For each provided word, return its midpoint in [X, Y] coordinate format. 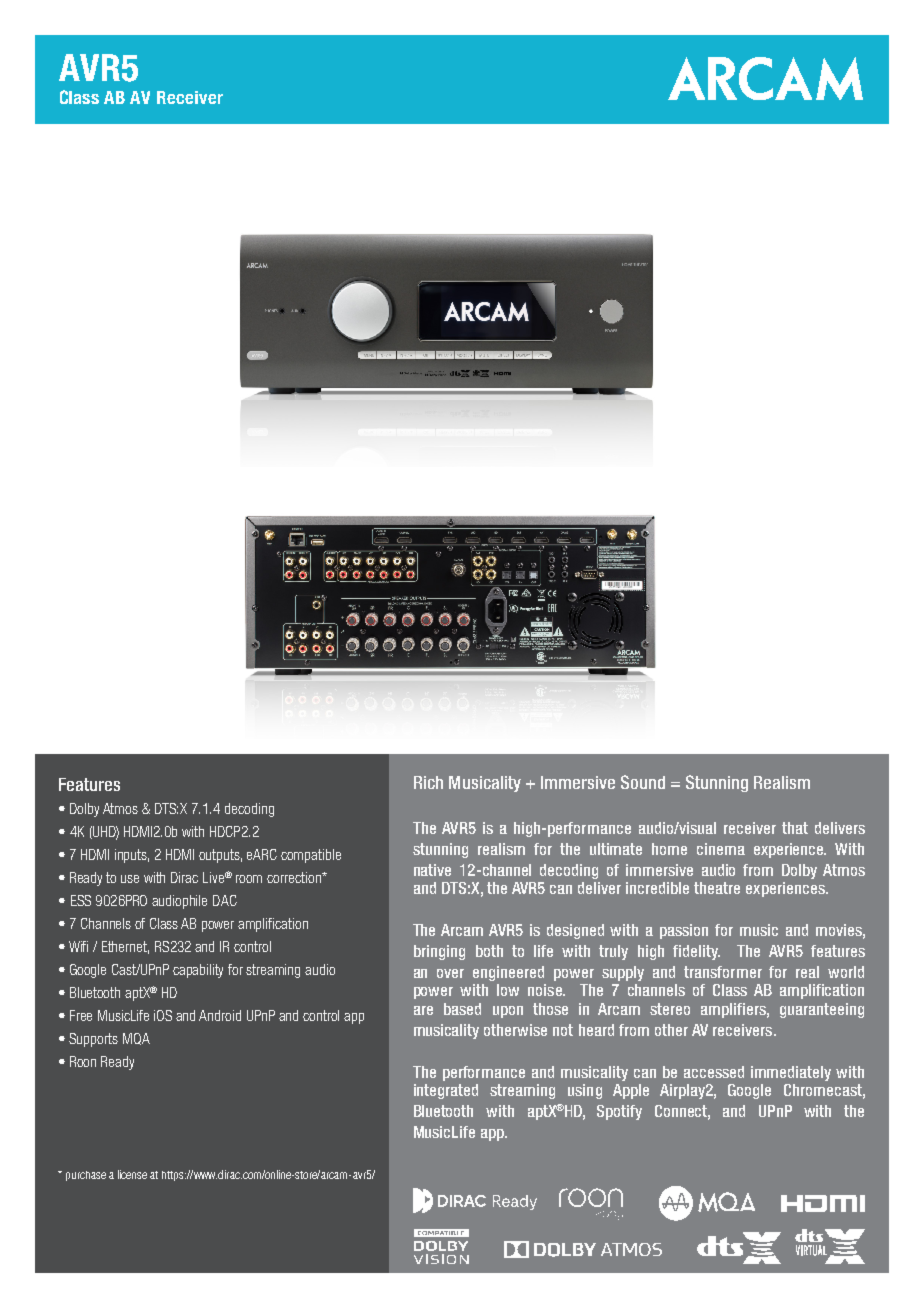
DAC [225, 900]
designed [575, 931]
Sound [643, 782]
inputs [132, 856]
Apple [631, 1091]
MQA [136, 1039]
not [563, 1030]
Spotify [619, 1112]
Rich [428, 782]
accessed [714, 1072]
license [132, 1174]
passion [684, 931]
